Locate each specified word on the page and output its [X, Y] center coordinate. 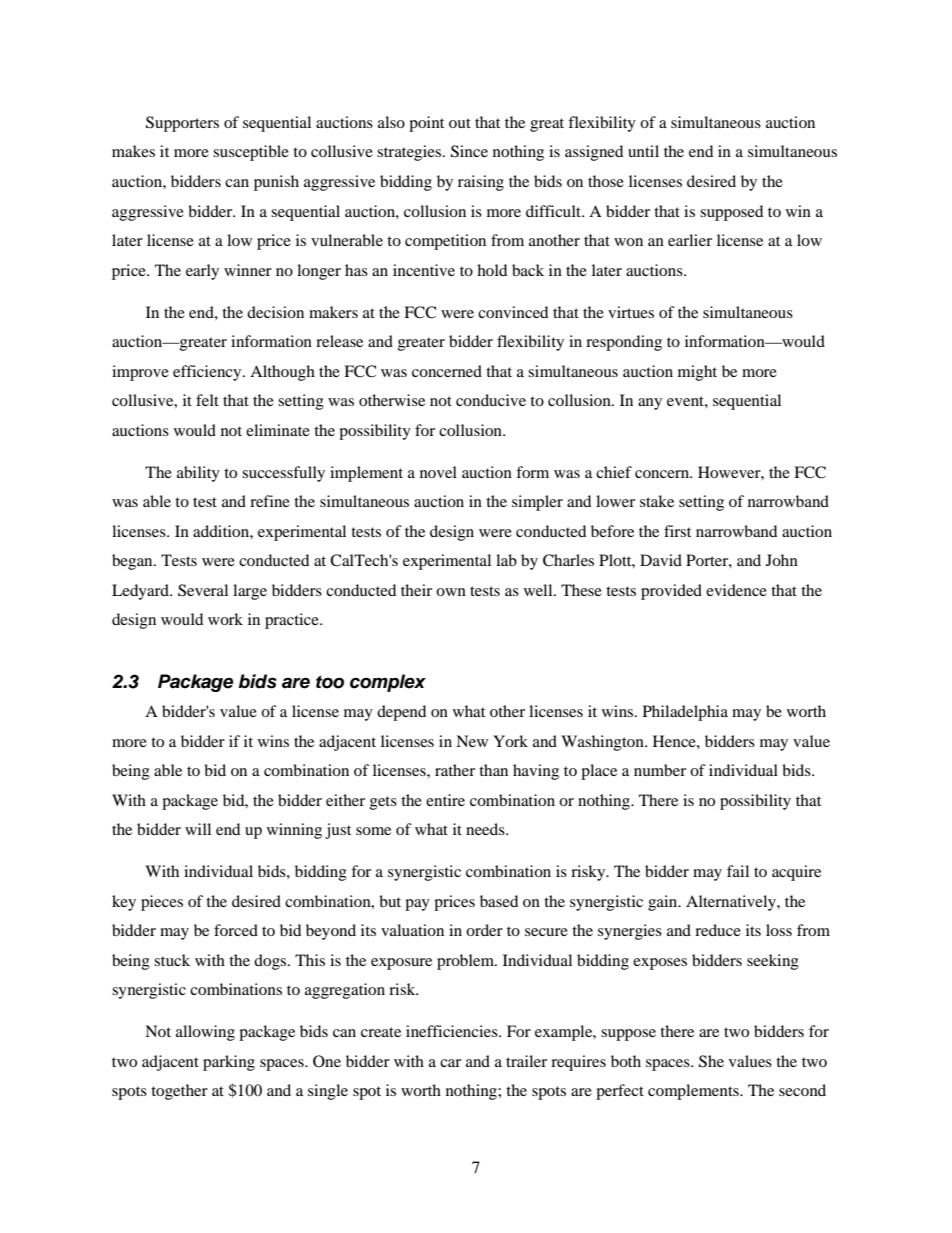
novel [438, 472]
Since [469, 151]
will [198, 829]
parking [229, 1063]
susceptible [251, 153]
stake [657, 501]
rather [455, 770]
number [660, 770]
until [643, 151]
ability [198, 474]
